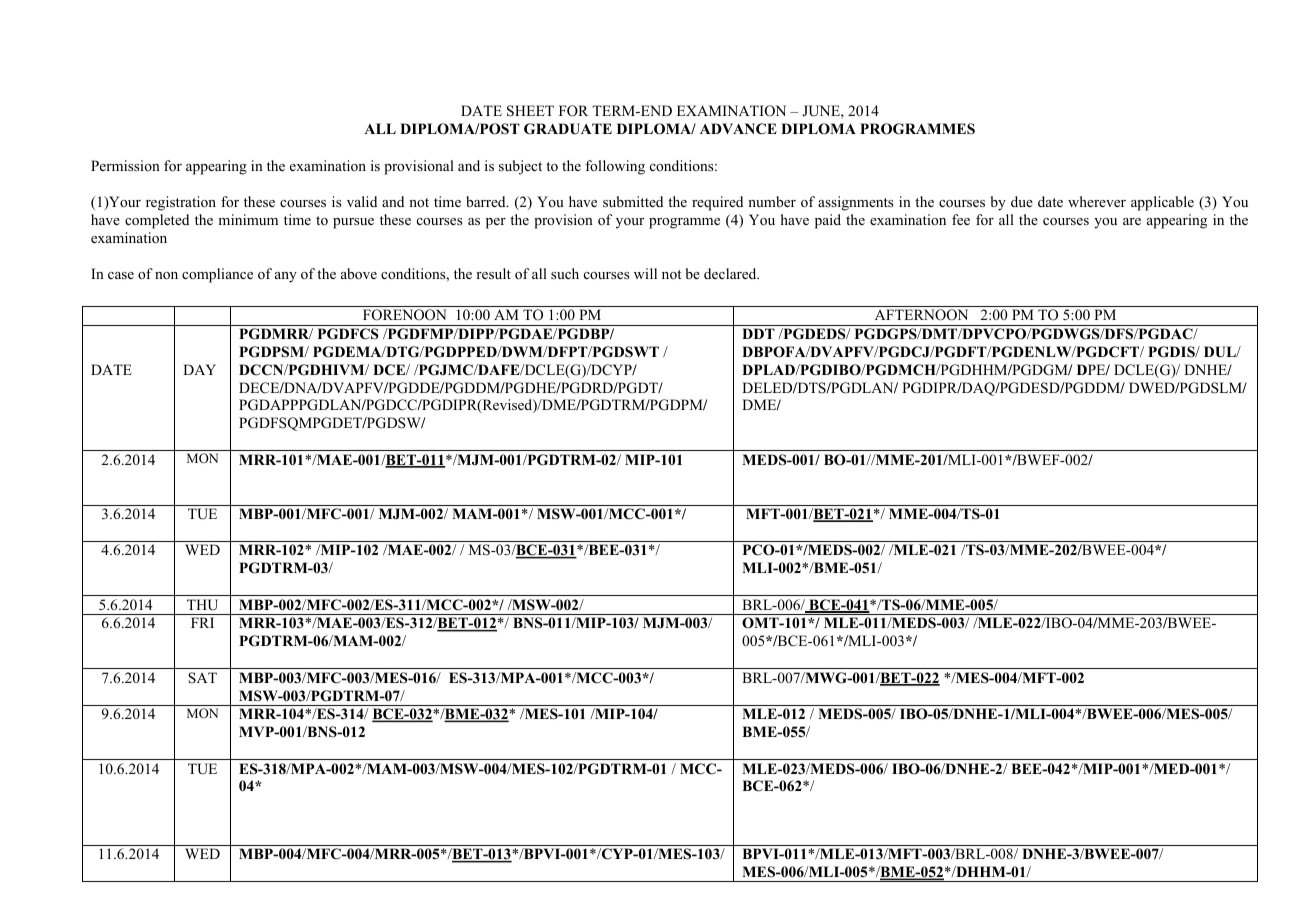 The image size is (1307, 924). I want to click on any, so click(286, 277).
